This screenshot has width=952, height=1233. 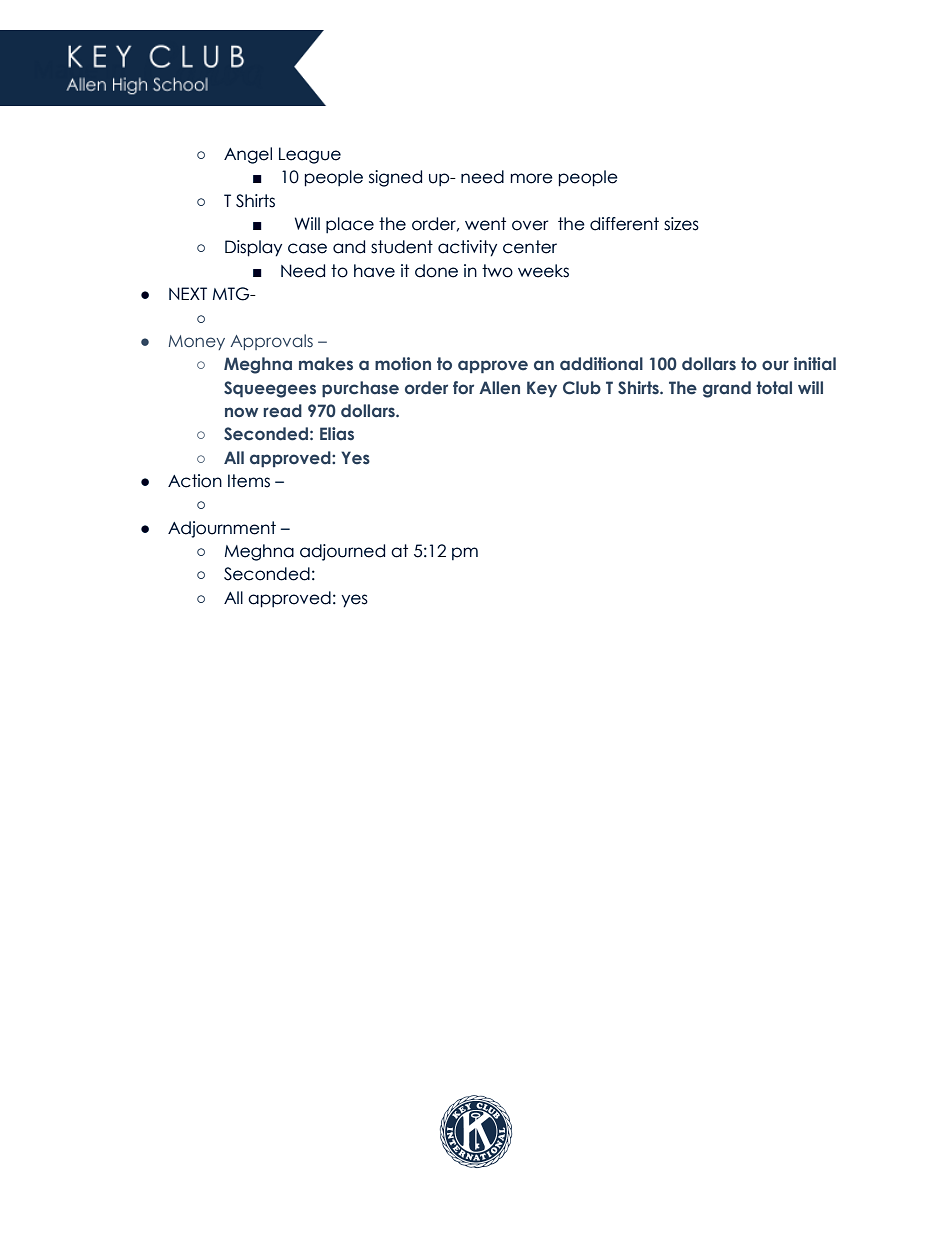 What do you see at coordinates (727, 389) in the screenshot?
I see `grand` at bounding box center [727, 389].
